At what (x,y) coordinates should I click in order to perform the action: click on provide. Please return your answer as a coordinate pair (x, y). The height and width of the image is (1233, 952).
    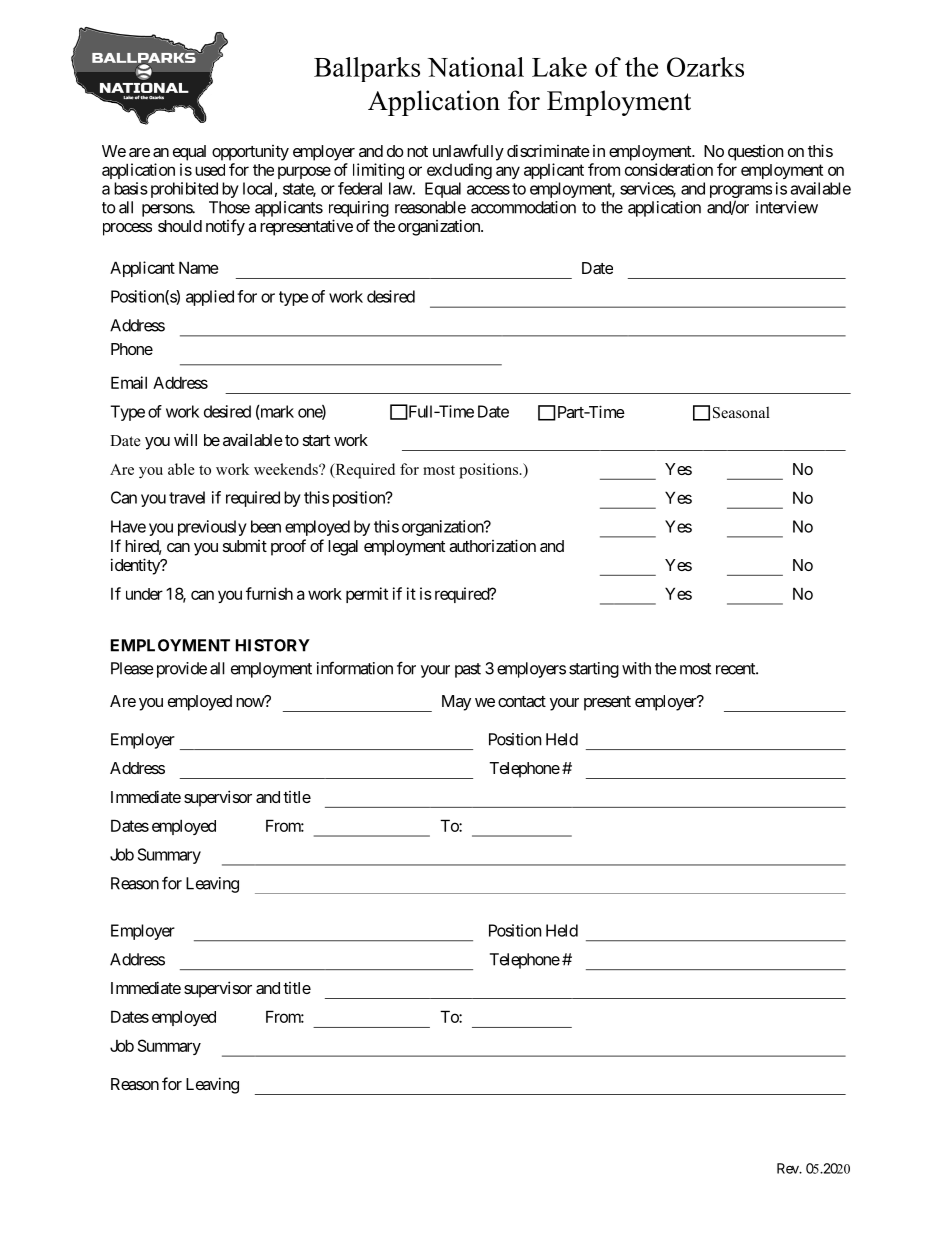
    Looking at the image, I should click on (180, 670).
